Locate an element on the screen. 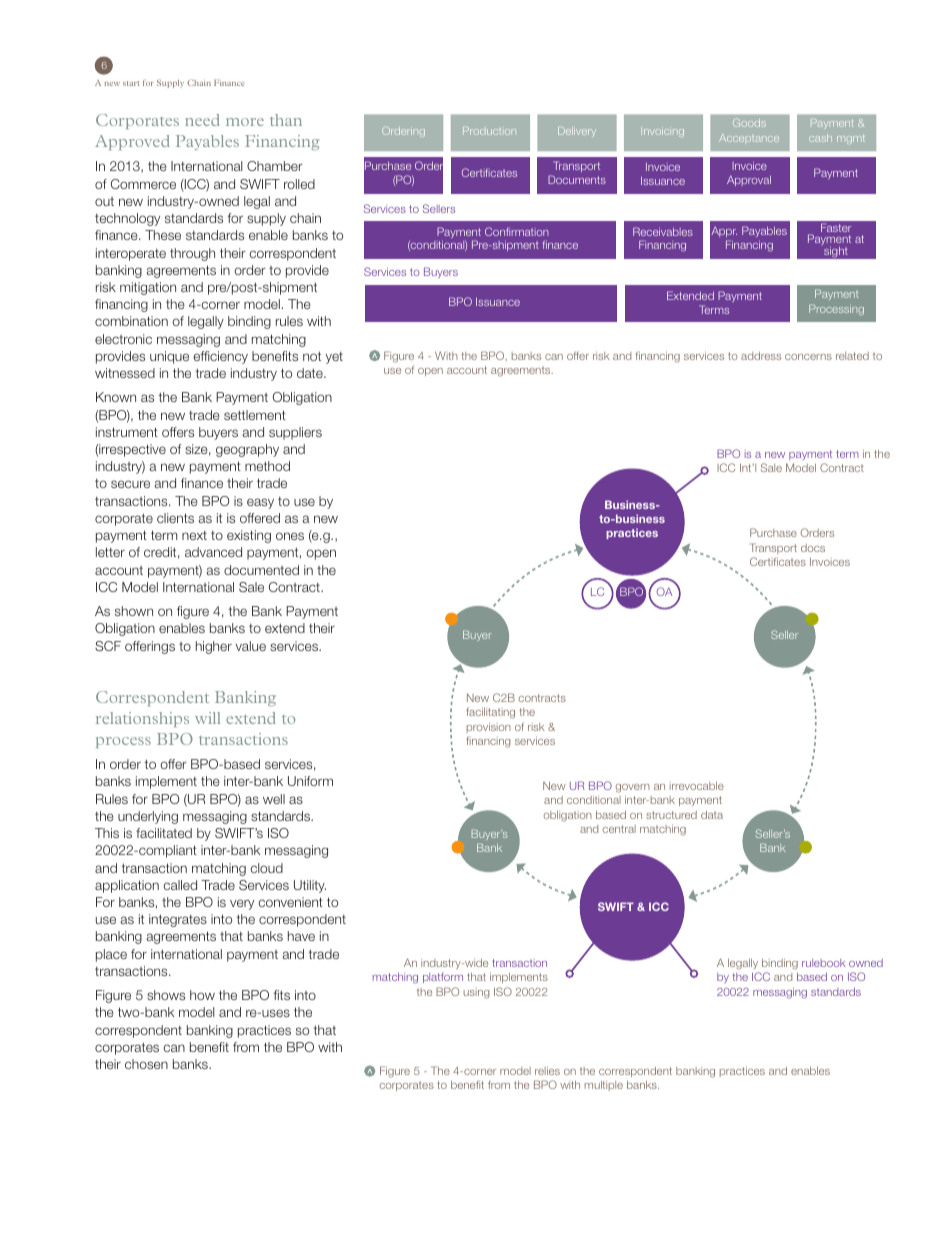 The image size is (952, 1238). need is located at coordinates (202, 120).
